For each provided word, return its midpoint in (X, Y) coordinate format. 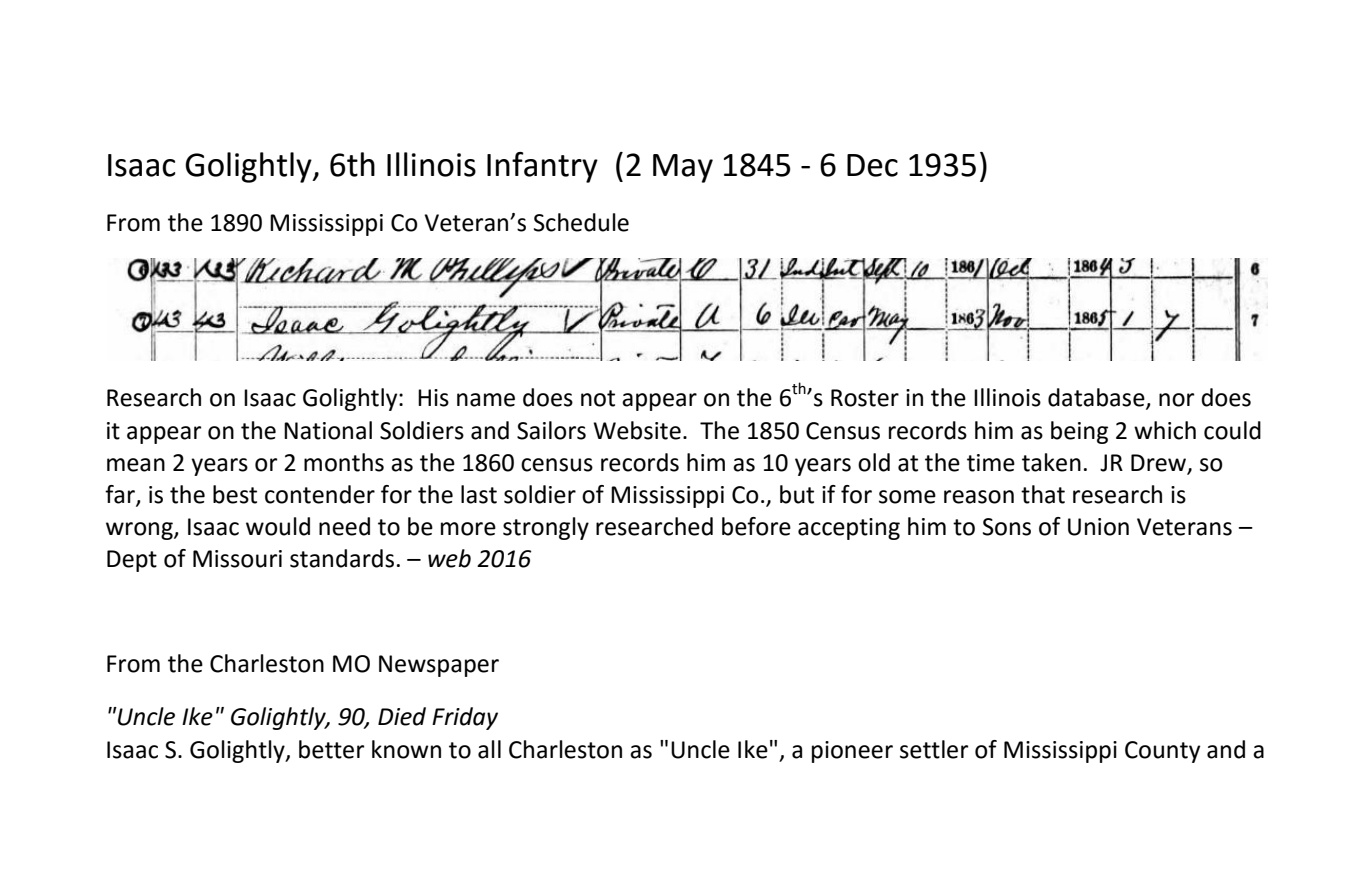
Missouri (237, 559)
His (433, 398)
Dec (872, 165)
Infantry (542, 167)
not (598, 398)
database (1097, 398)
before (756, 526)
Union (1098, 527)
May (683, 168)
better (331, 749)
